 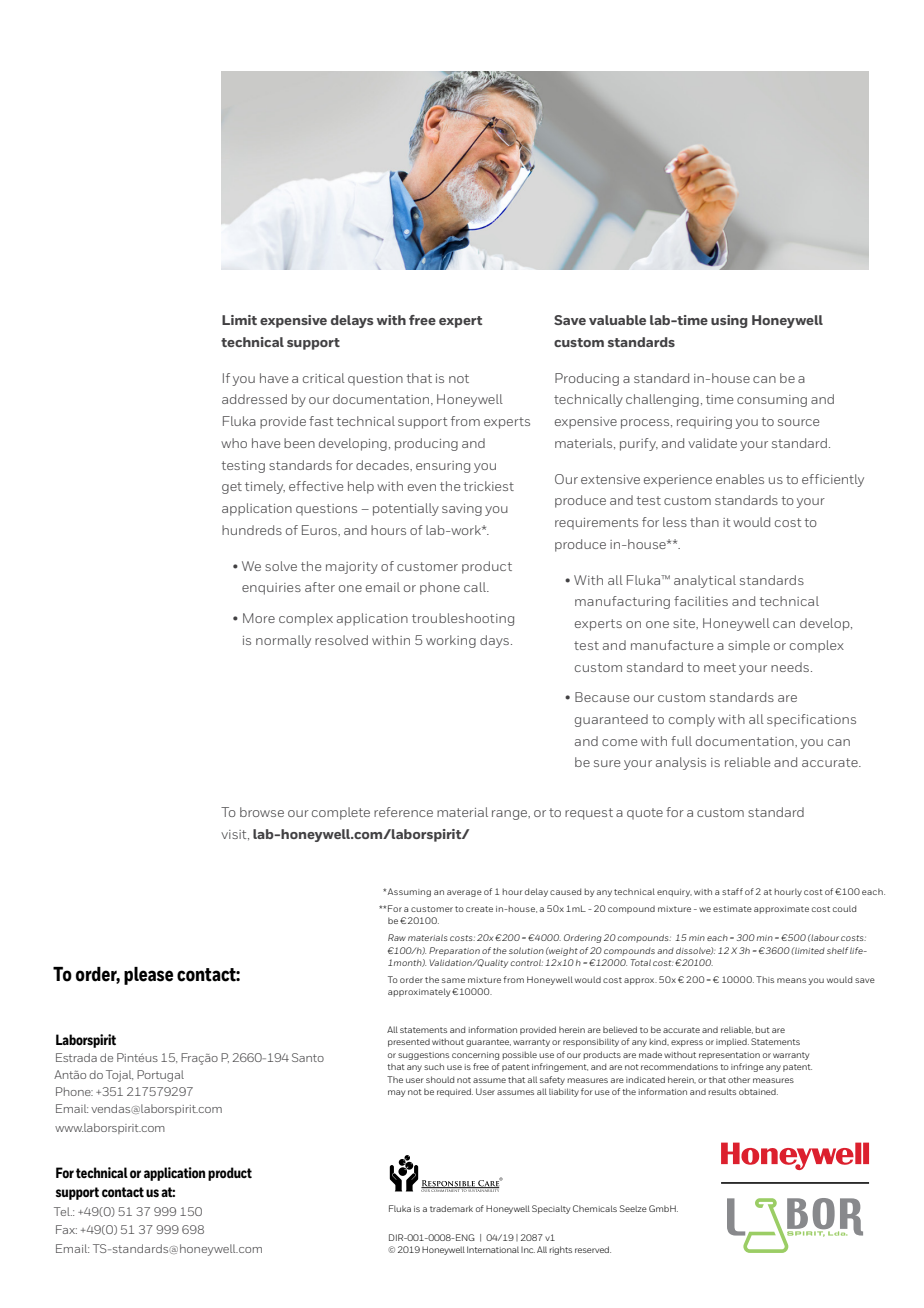 What do you see at coordinates (66, 1229) in the page?
I see `Fax` at bounding box center [66, 1229].
